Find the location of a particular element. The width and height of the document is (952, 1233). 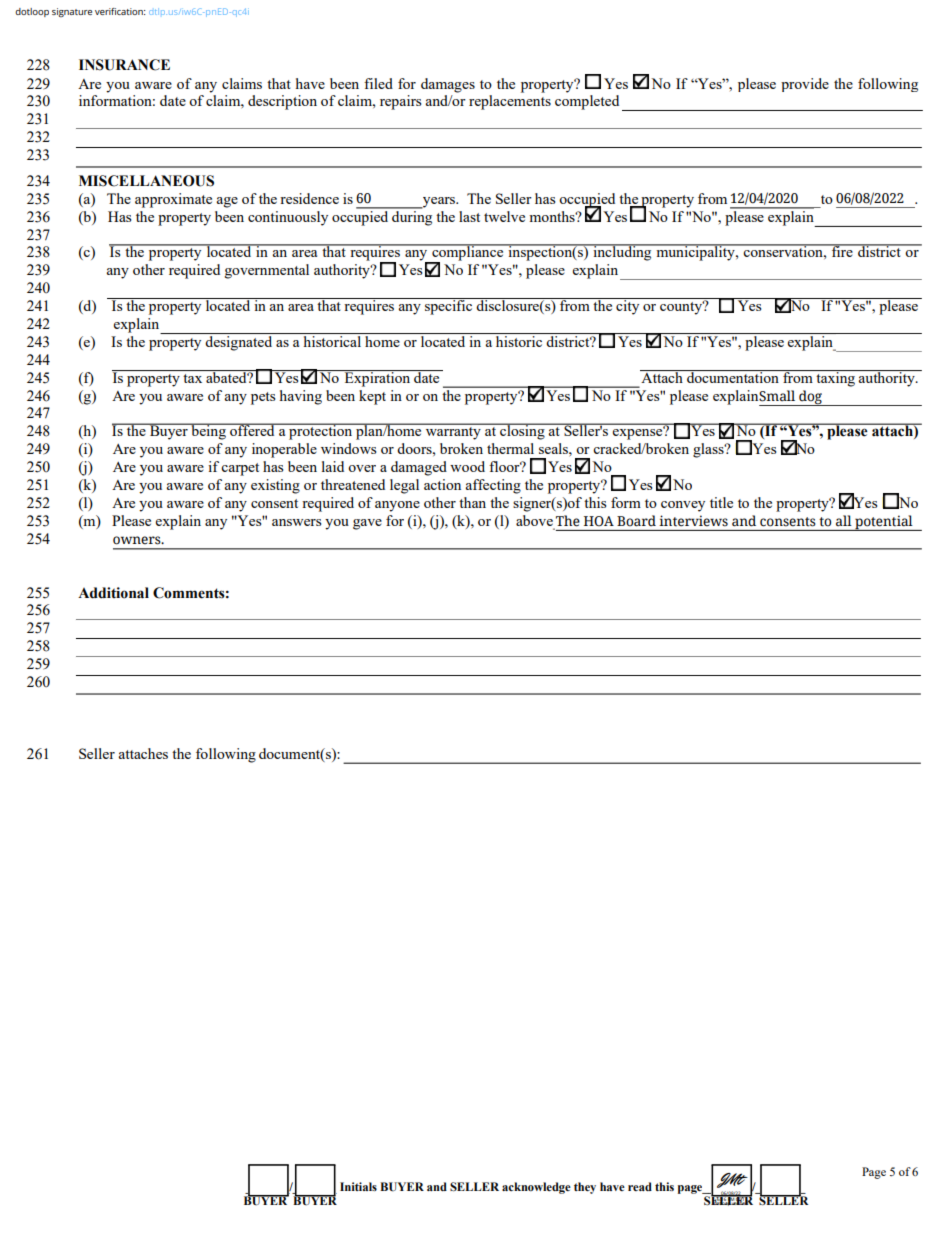

than is located at coordinates (472, 502).
